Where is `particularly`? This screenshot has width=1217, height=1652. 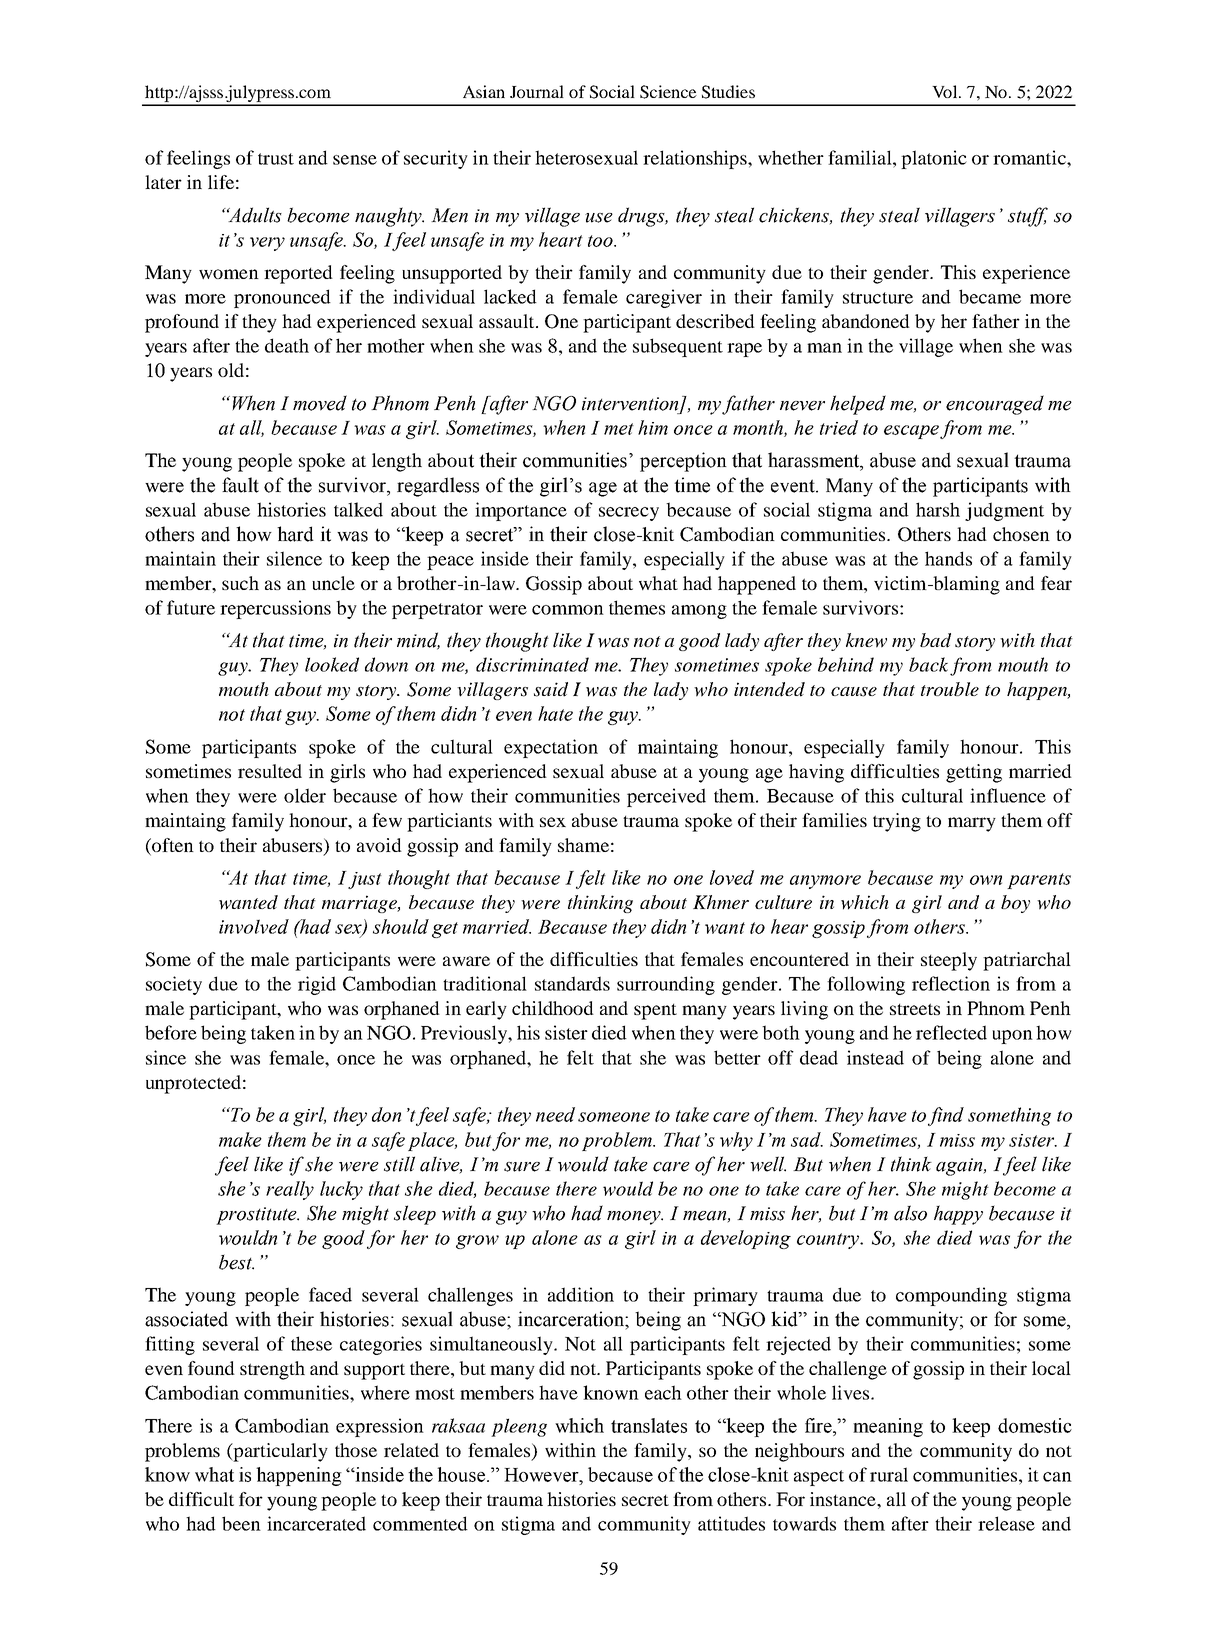
particularly is located at coordinates (280, 1452).
